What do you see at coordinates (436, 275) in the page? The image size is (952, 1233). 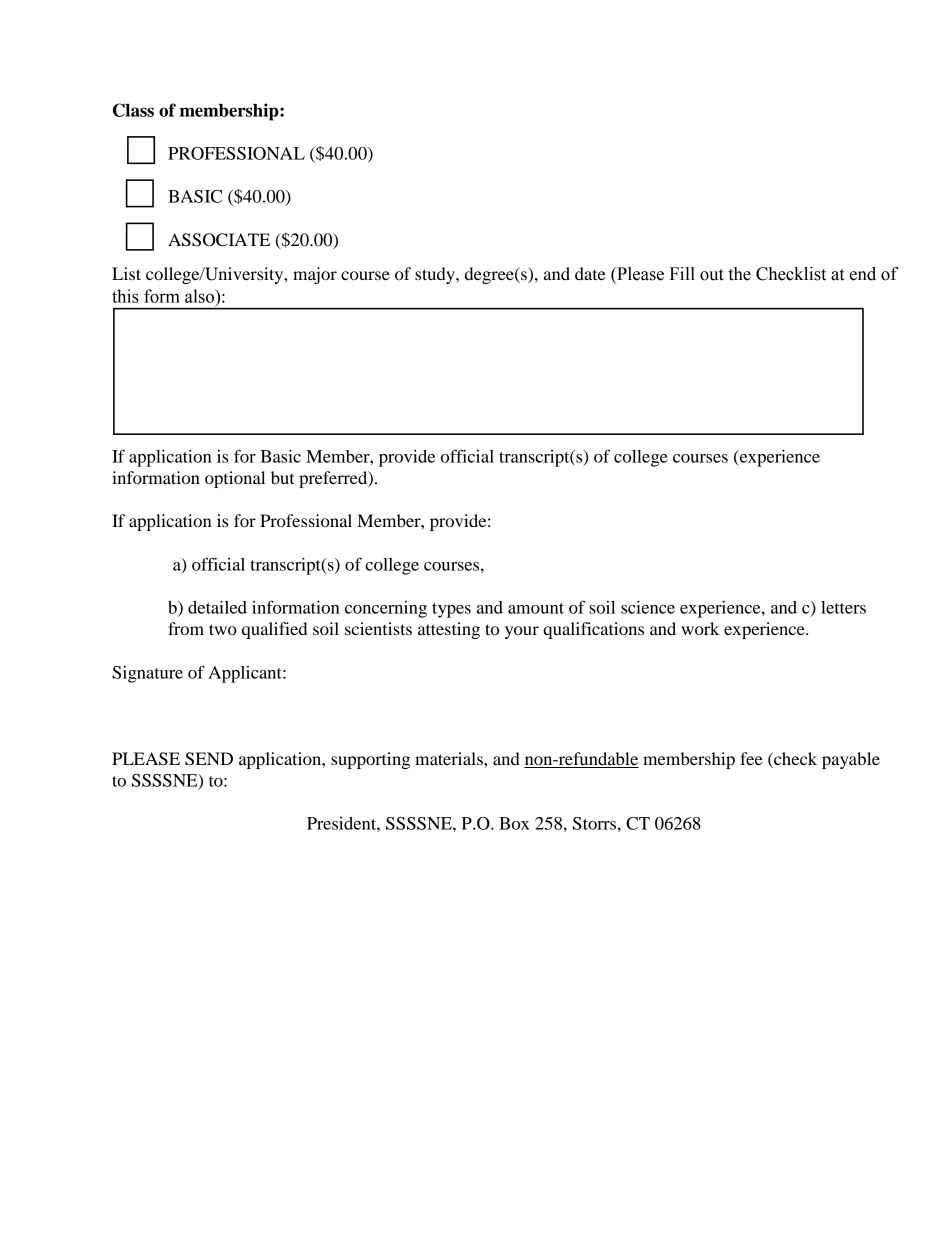 I see `study` at bounding box center [436, 275].
